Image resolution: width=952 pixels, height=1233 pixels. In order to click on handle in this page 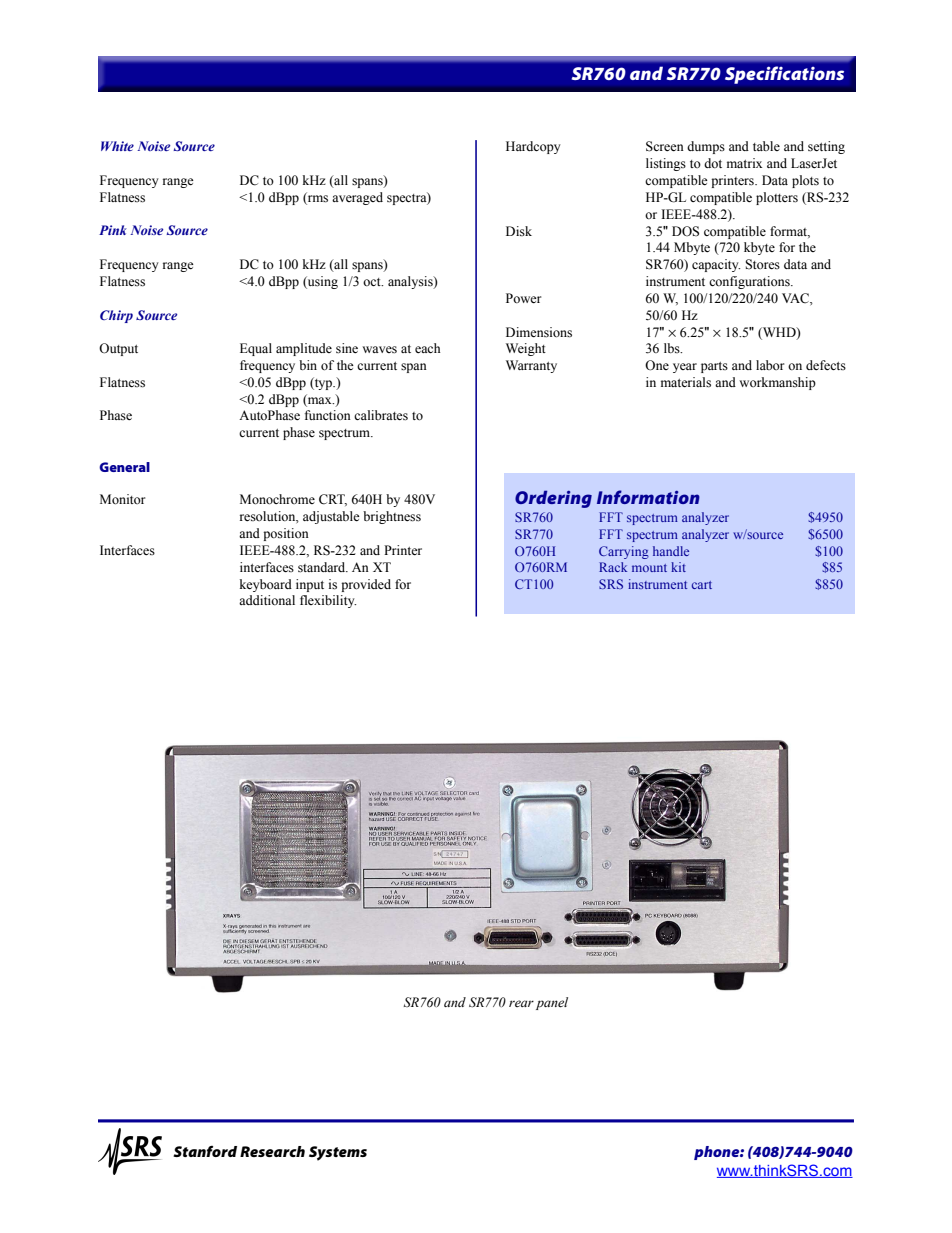, I will do `click(671, 551)`.
